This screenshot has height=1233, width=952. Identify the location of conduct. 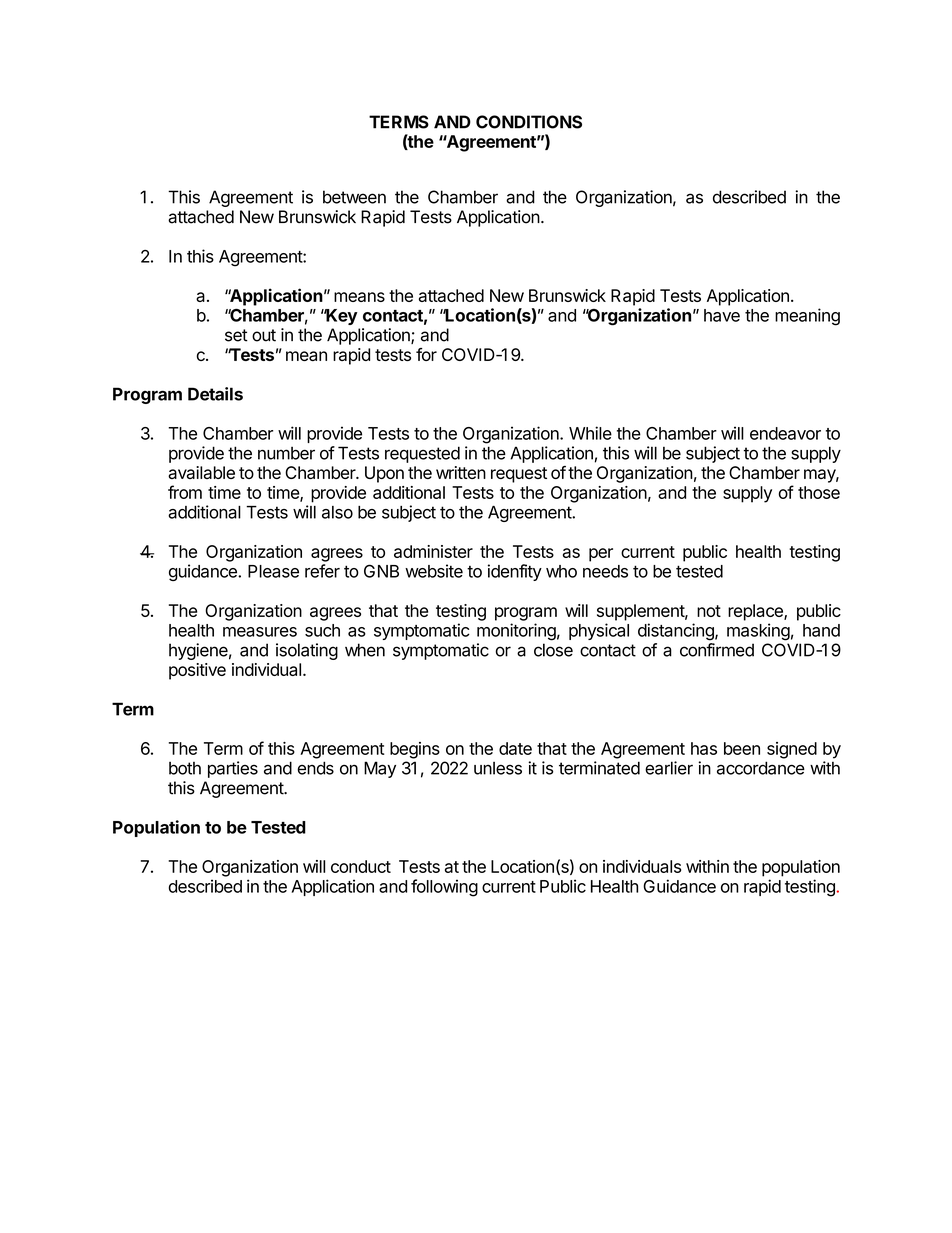
(361, 866).
